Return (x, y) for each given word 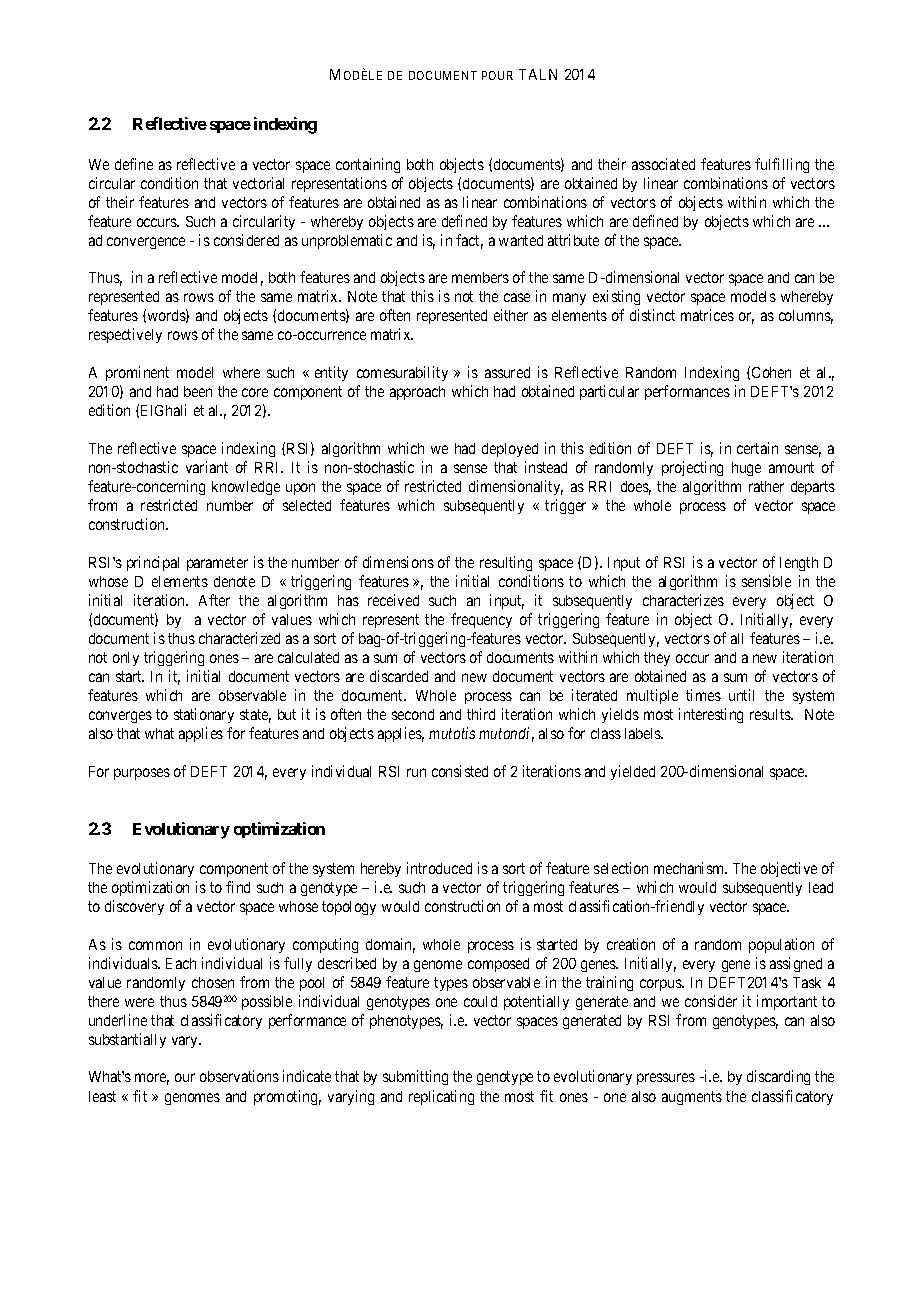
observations (239, 1076)
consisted (460, 771)
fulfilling (782, 165)
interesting (711, 715)
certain (757, 448)
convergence (146, 243)
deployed (510, 450)
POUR (497, 75)
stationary (204, 715)
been (198, 391)
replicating (441, 1097)
